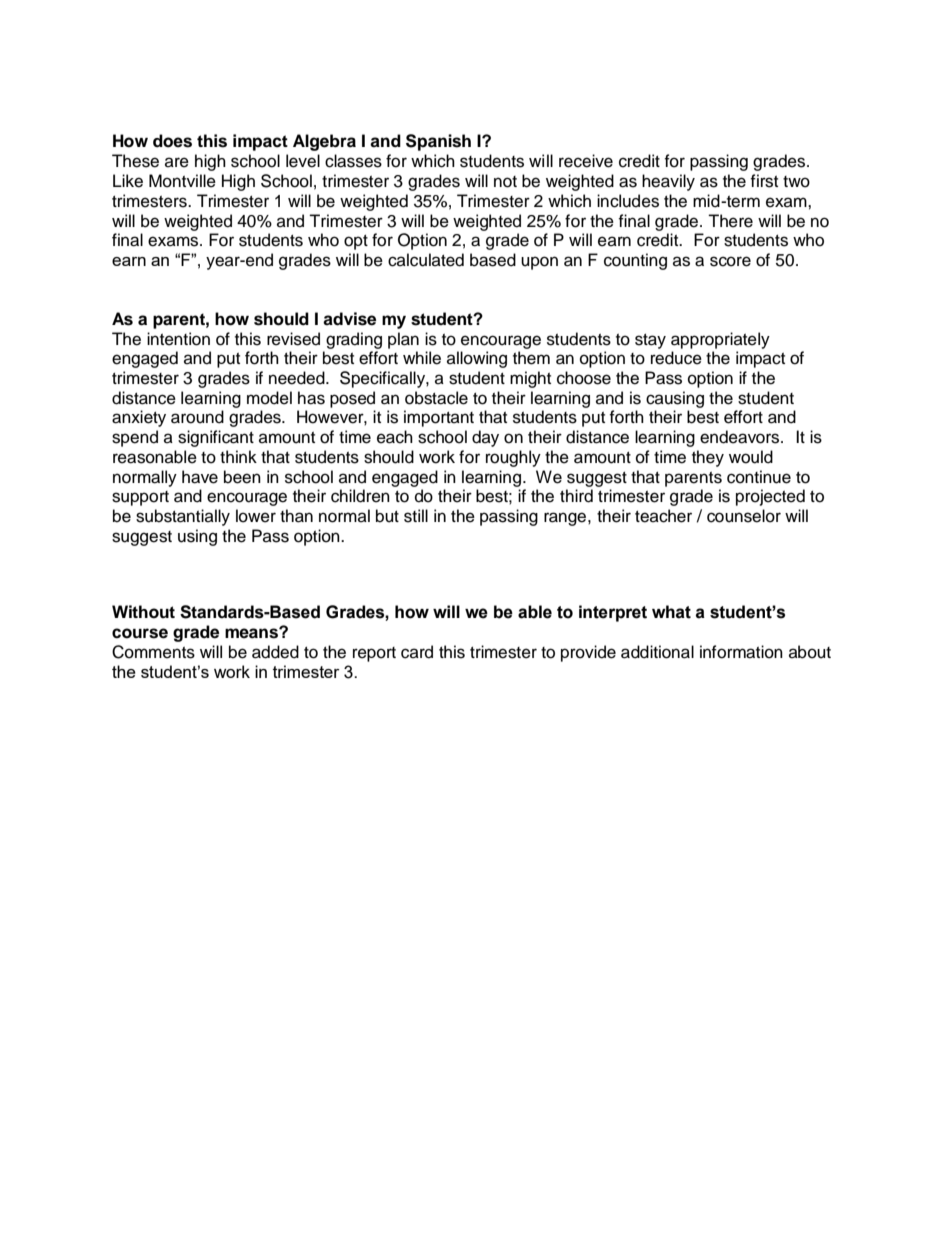  What do you see at coordinates (197, 417) in the image?
I see `around` at bounding box center [197, 417].
